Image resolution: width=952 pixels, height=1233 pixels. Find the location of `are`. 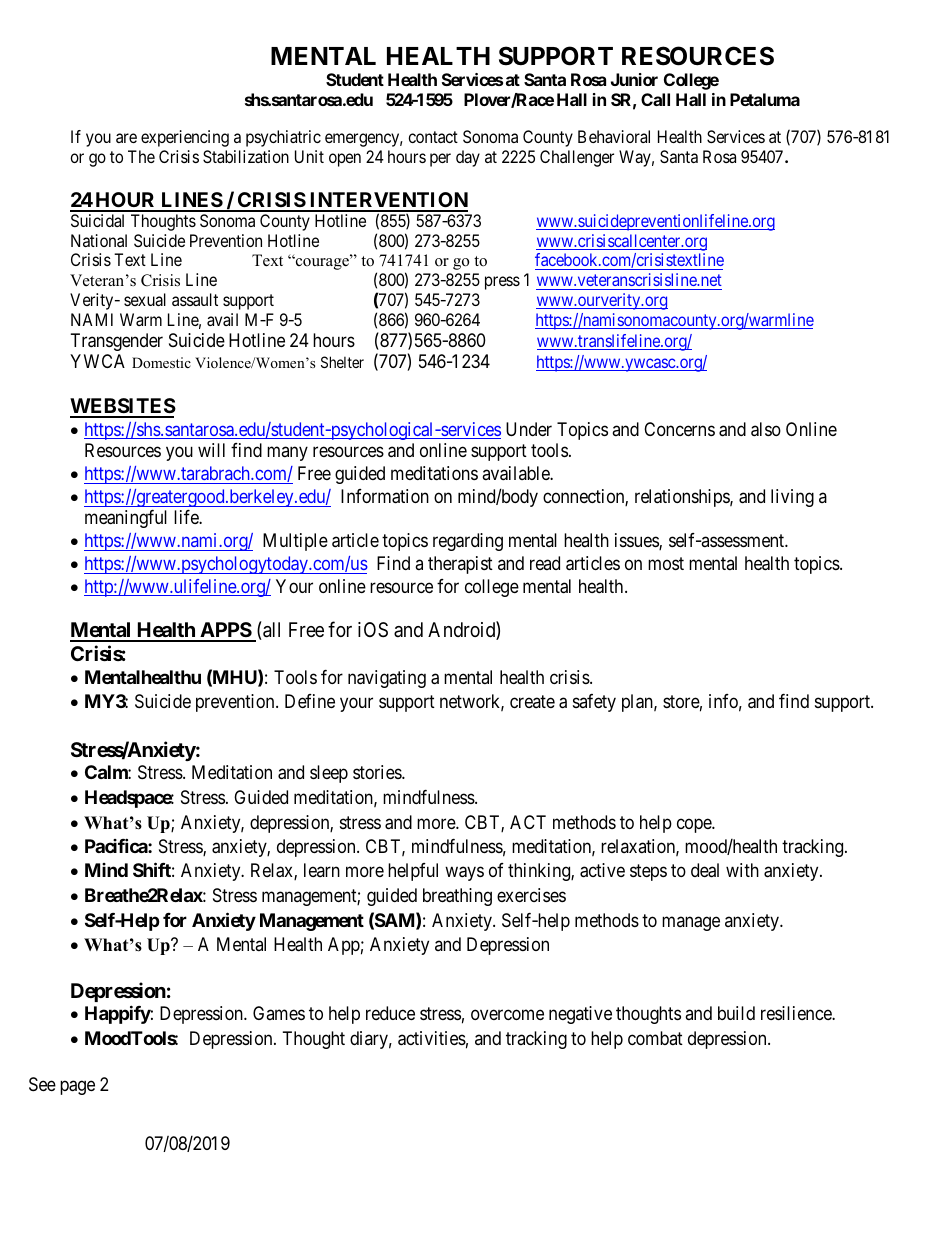

are is located at coordinates (126, 138).
